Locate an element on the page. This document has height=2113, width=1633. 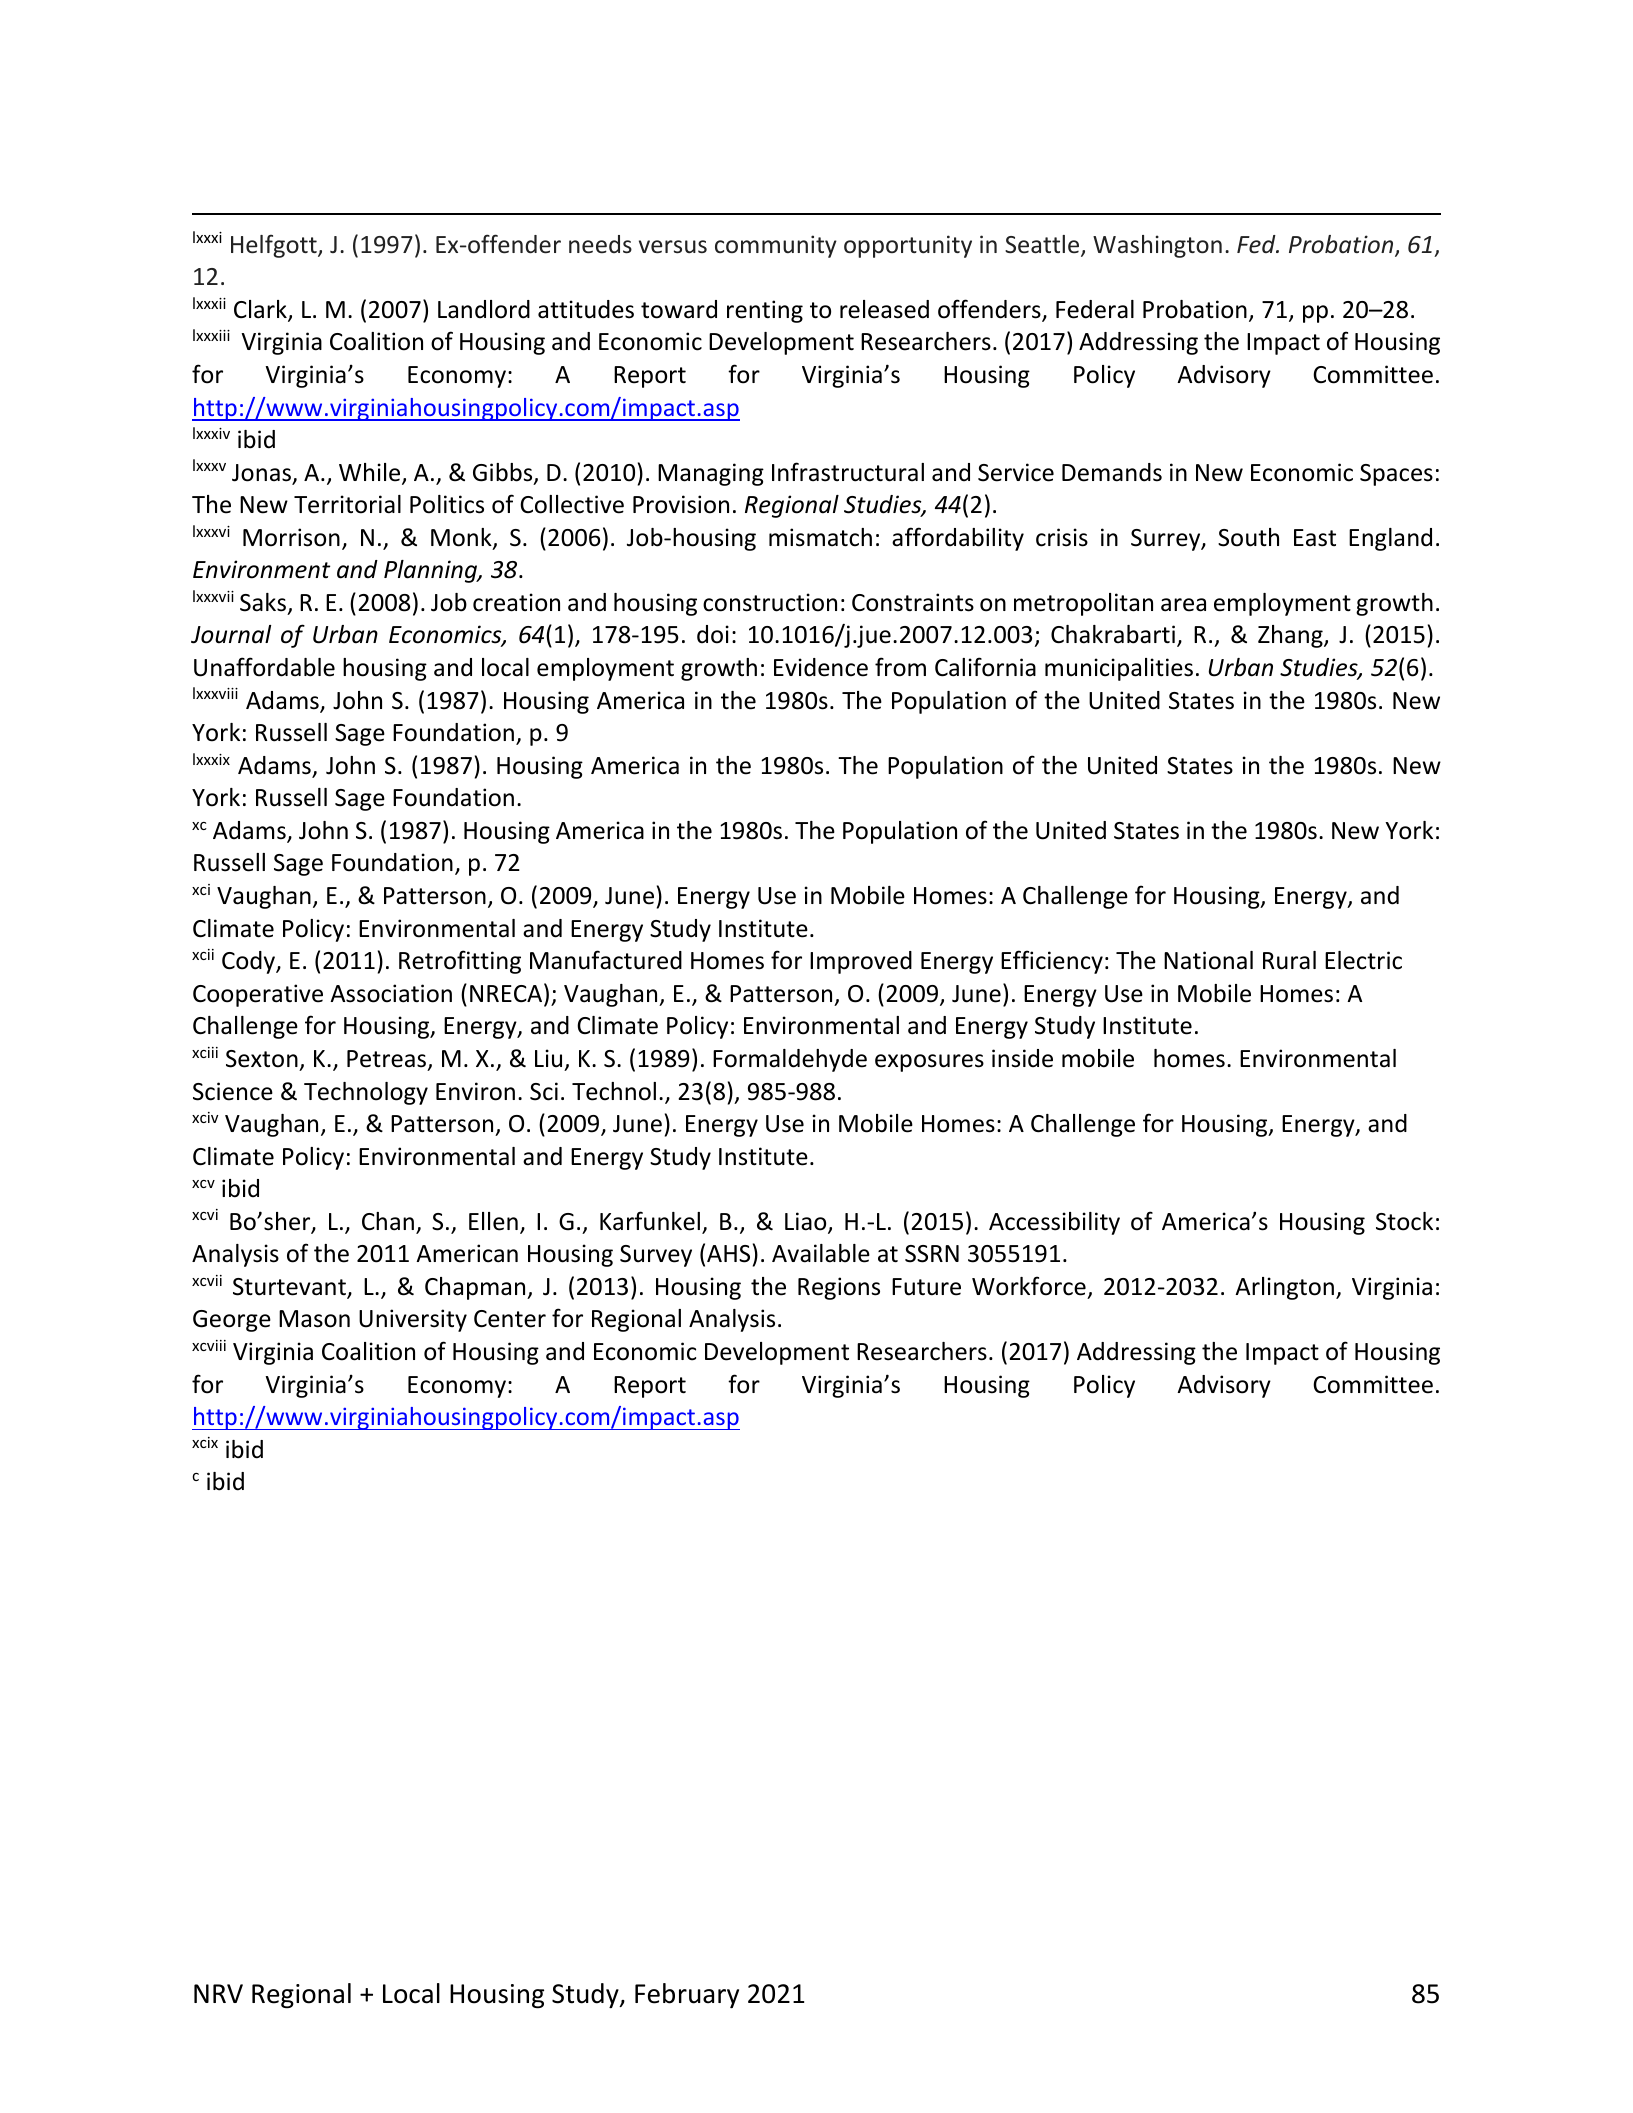
renting is located at coordinates (765, 311).
